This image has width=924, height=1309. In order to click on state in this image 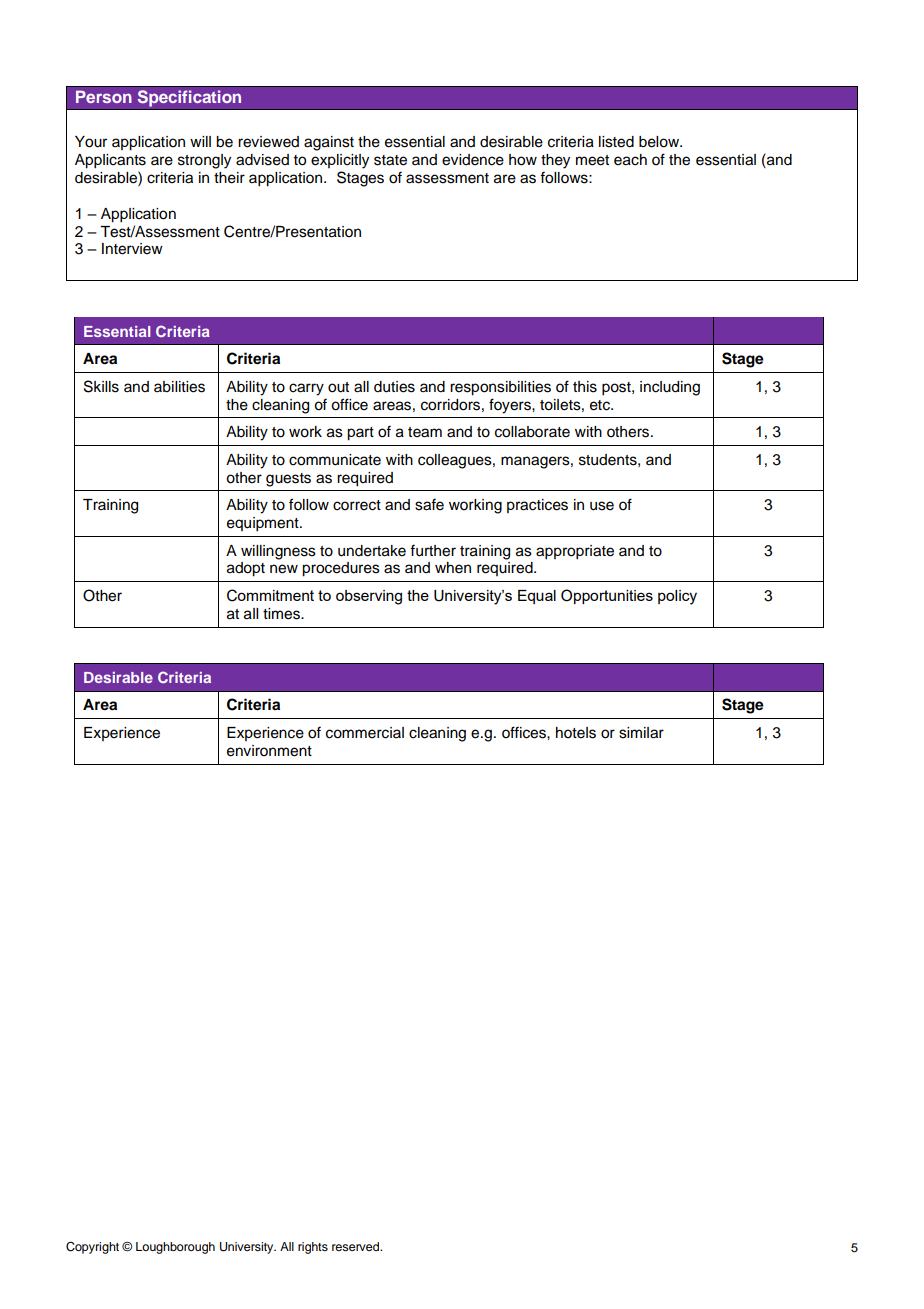, I will do `click(390, 160)`.
